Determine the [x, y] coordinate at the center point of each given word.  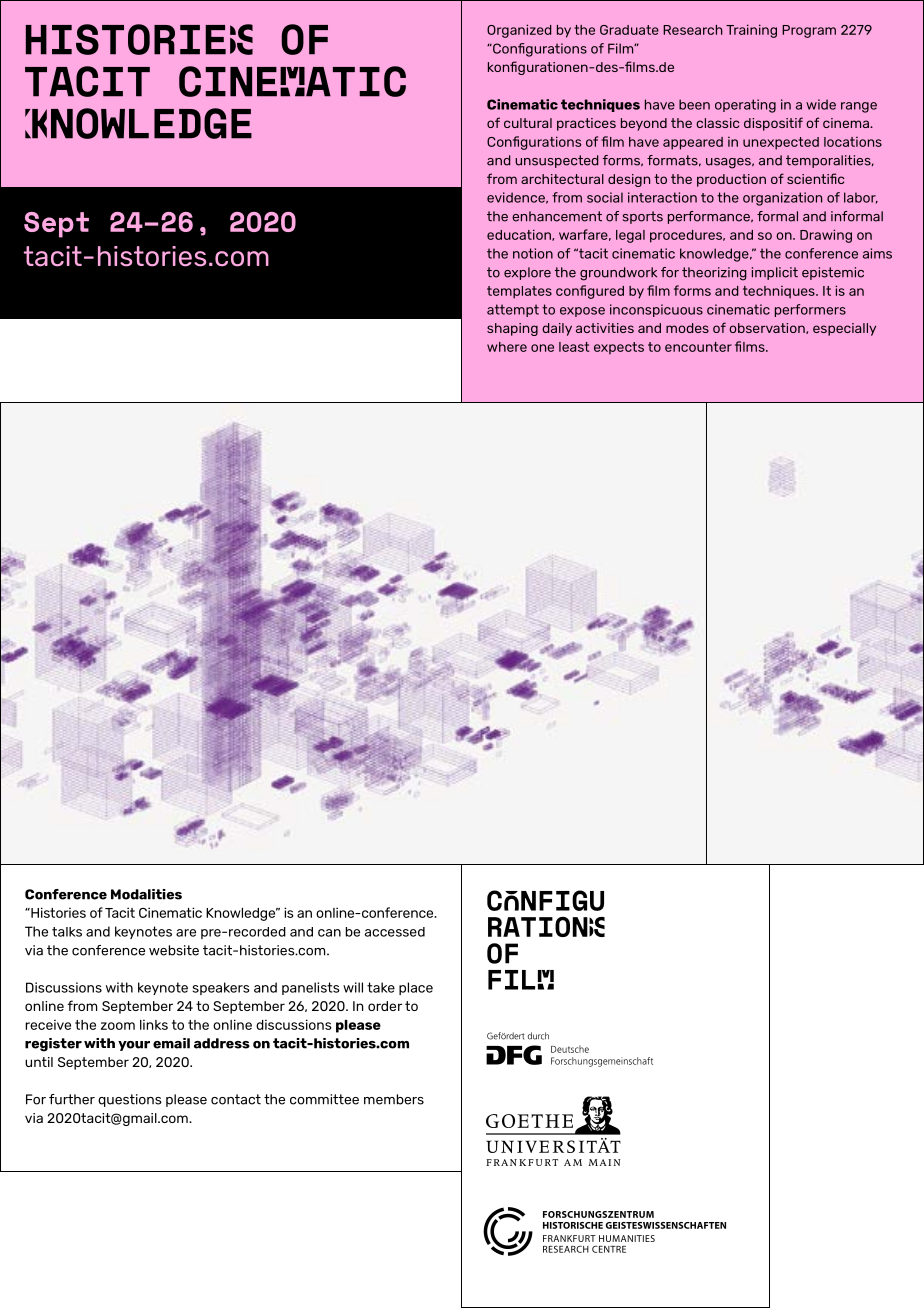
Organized [519, 31]
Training [751, 31]
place [416, 988]
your [134, 1046]
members [394, 1099]
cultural [528, 123]
